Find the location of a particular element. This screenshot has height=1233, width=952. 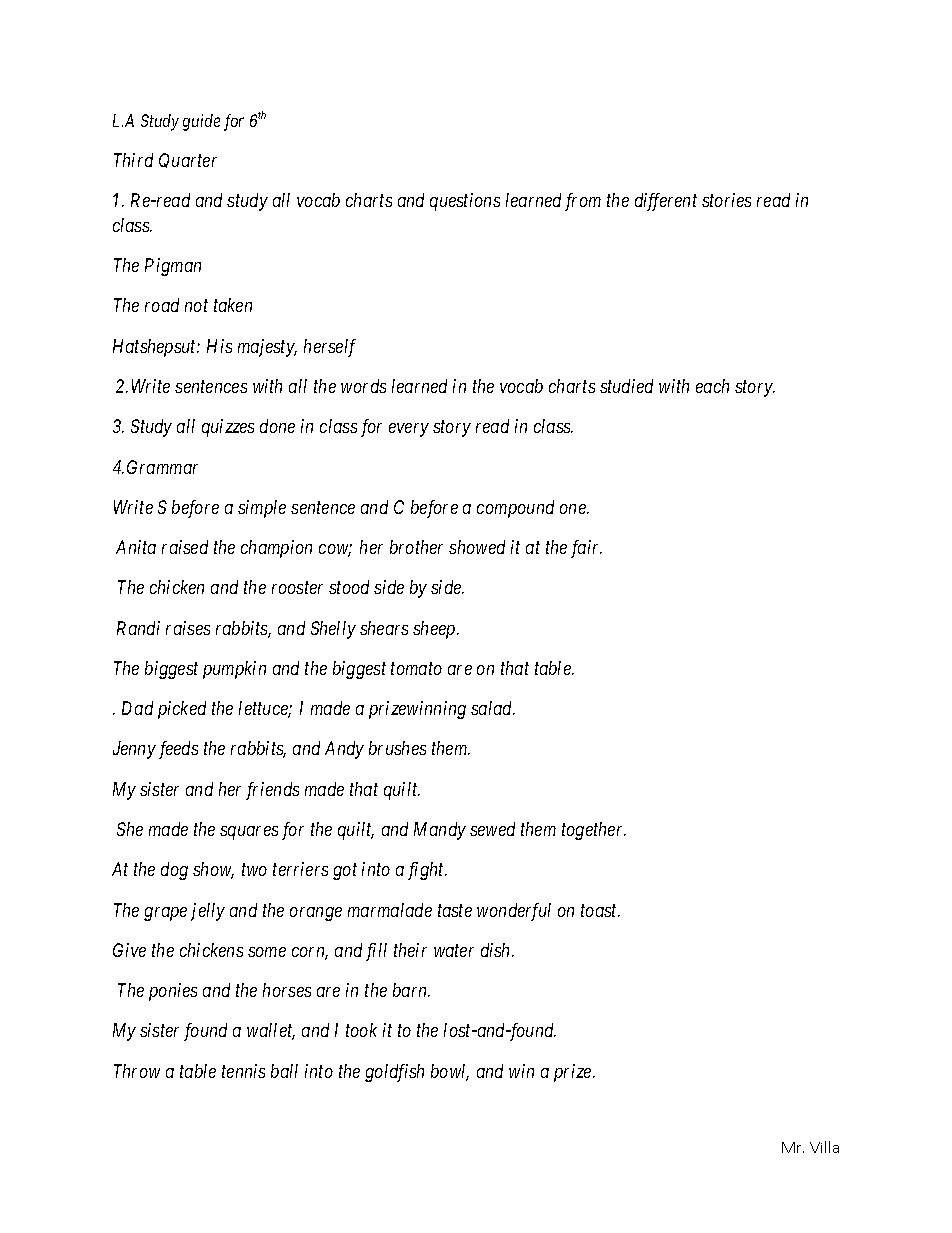

bowl is located at coordinates (450, 1072).
